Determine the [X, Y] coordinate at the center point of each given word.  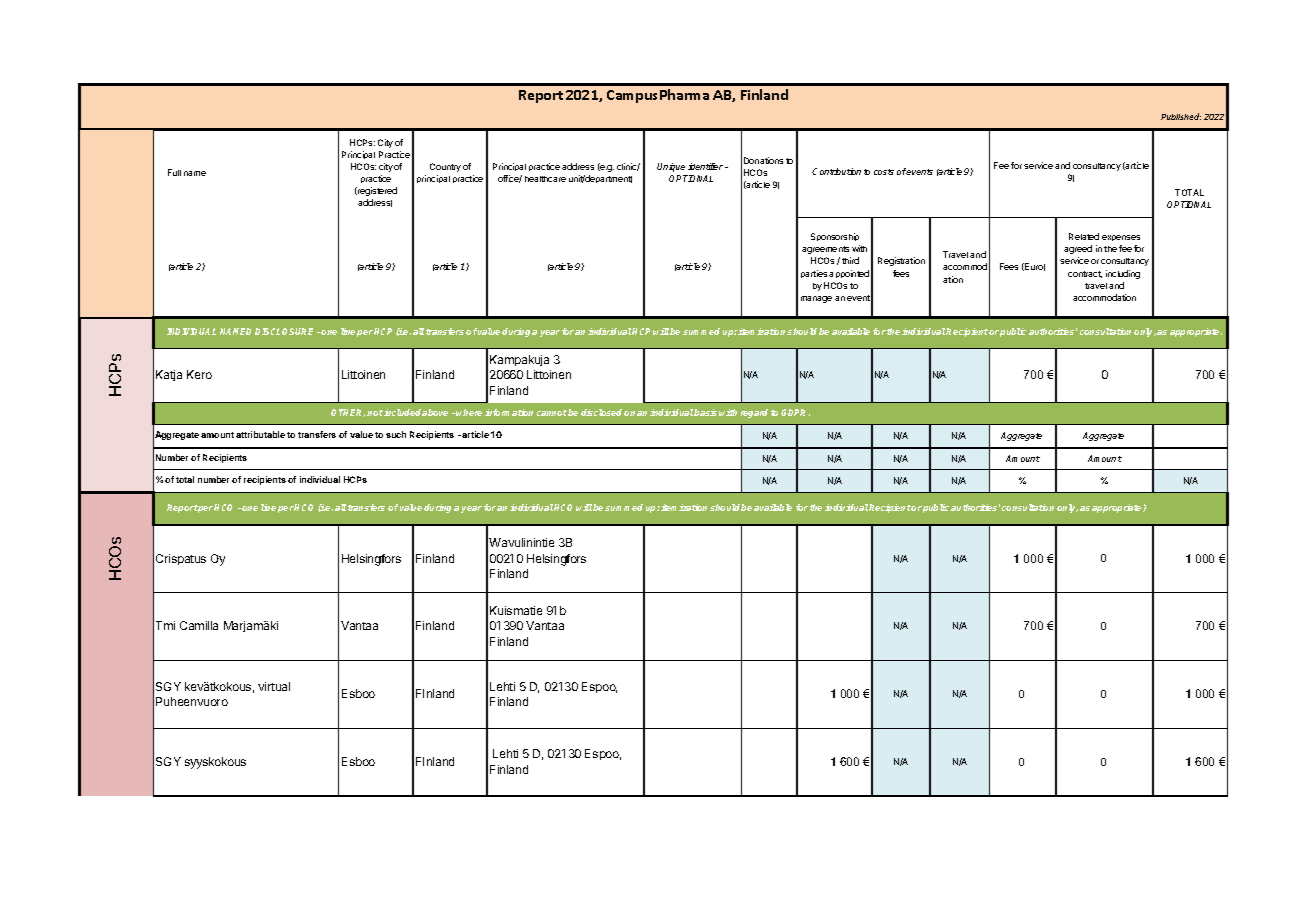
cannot [552, 413]
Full [174, 172]
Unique [671, 167]
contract [1085, 274]
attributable [260, 434]
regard [754, 413]
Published [1181, 116]
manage [816, 299]
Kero [199, 374]
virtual [274, 686]
